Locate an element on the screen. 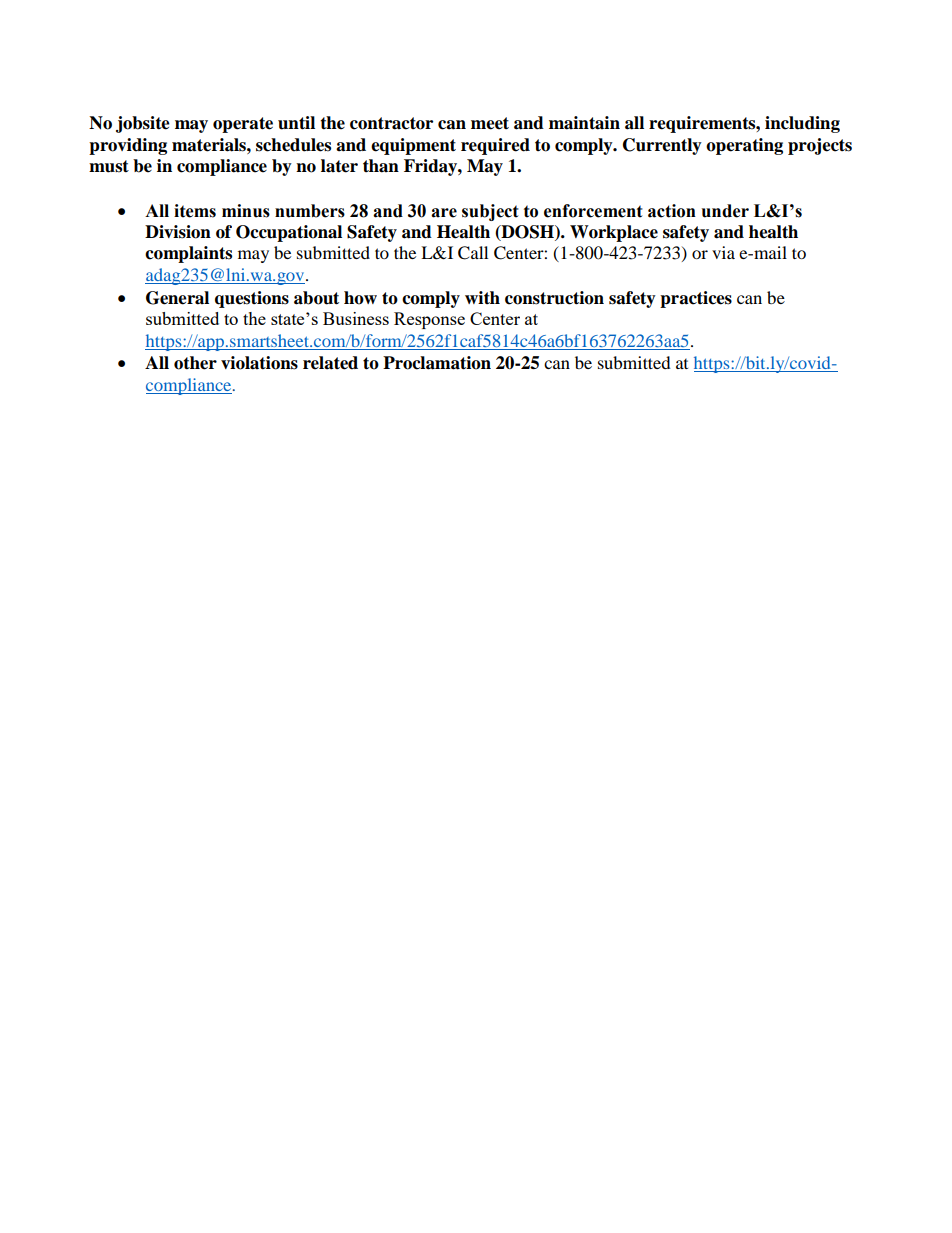  other is located at coordinates (195, 363).
